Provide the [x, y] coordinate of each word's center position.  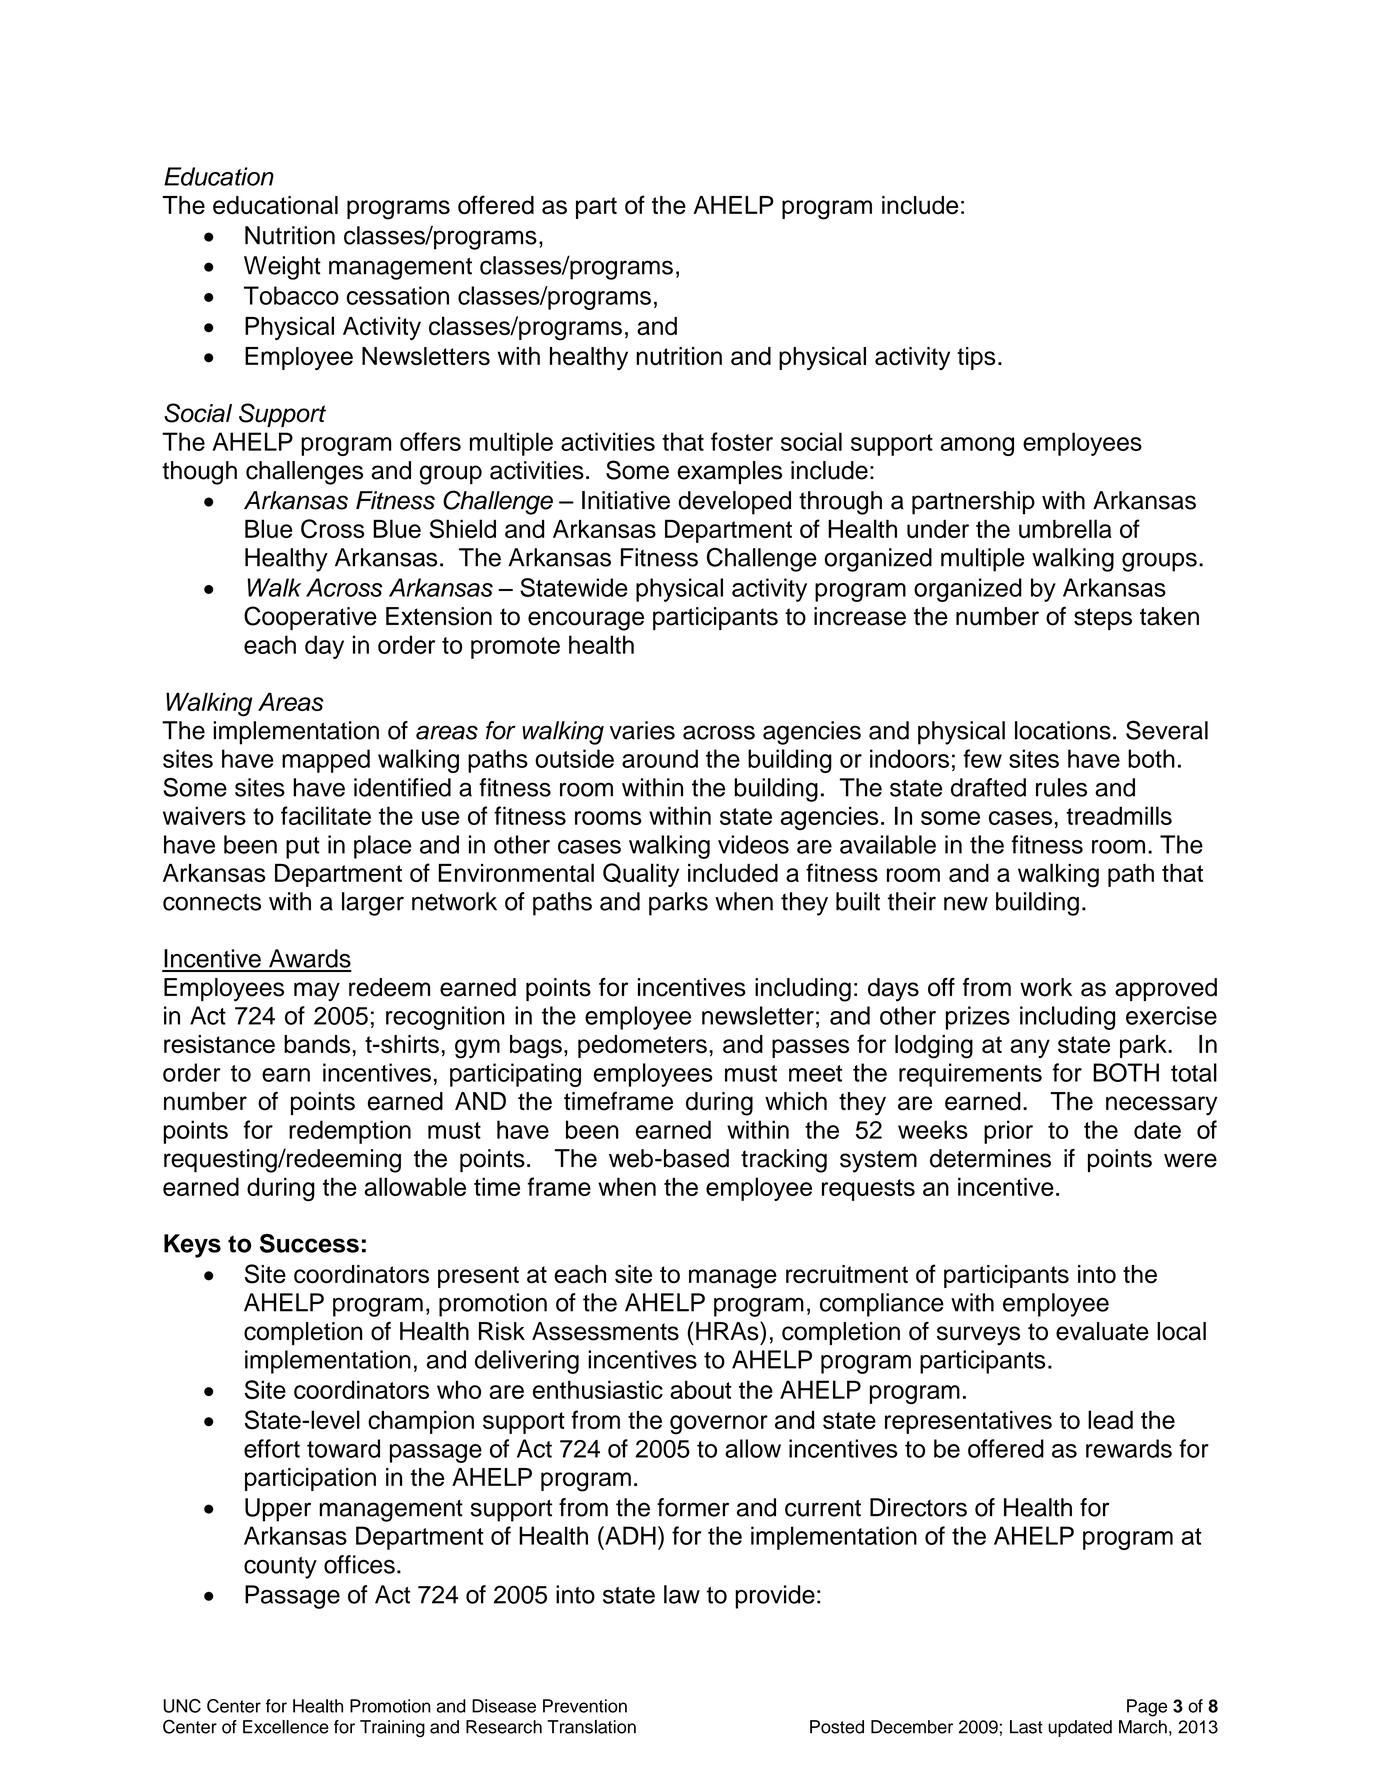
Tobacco [291, 295]
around [660, 758]
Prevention [585, 1706]
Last [1026, 1727]
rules [1061, 787]
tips [976, 358]
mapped [326, 761]
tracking [784, 1161]
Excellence [286, 1727]
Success [309, 1243]
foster [742, 441]
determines [990, 1158]
